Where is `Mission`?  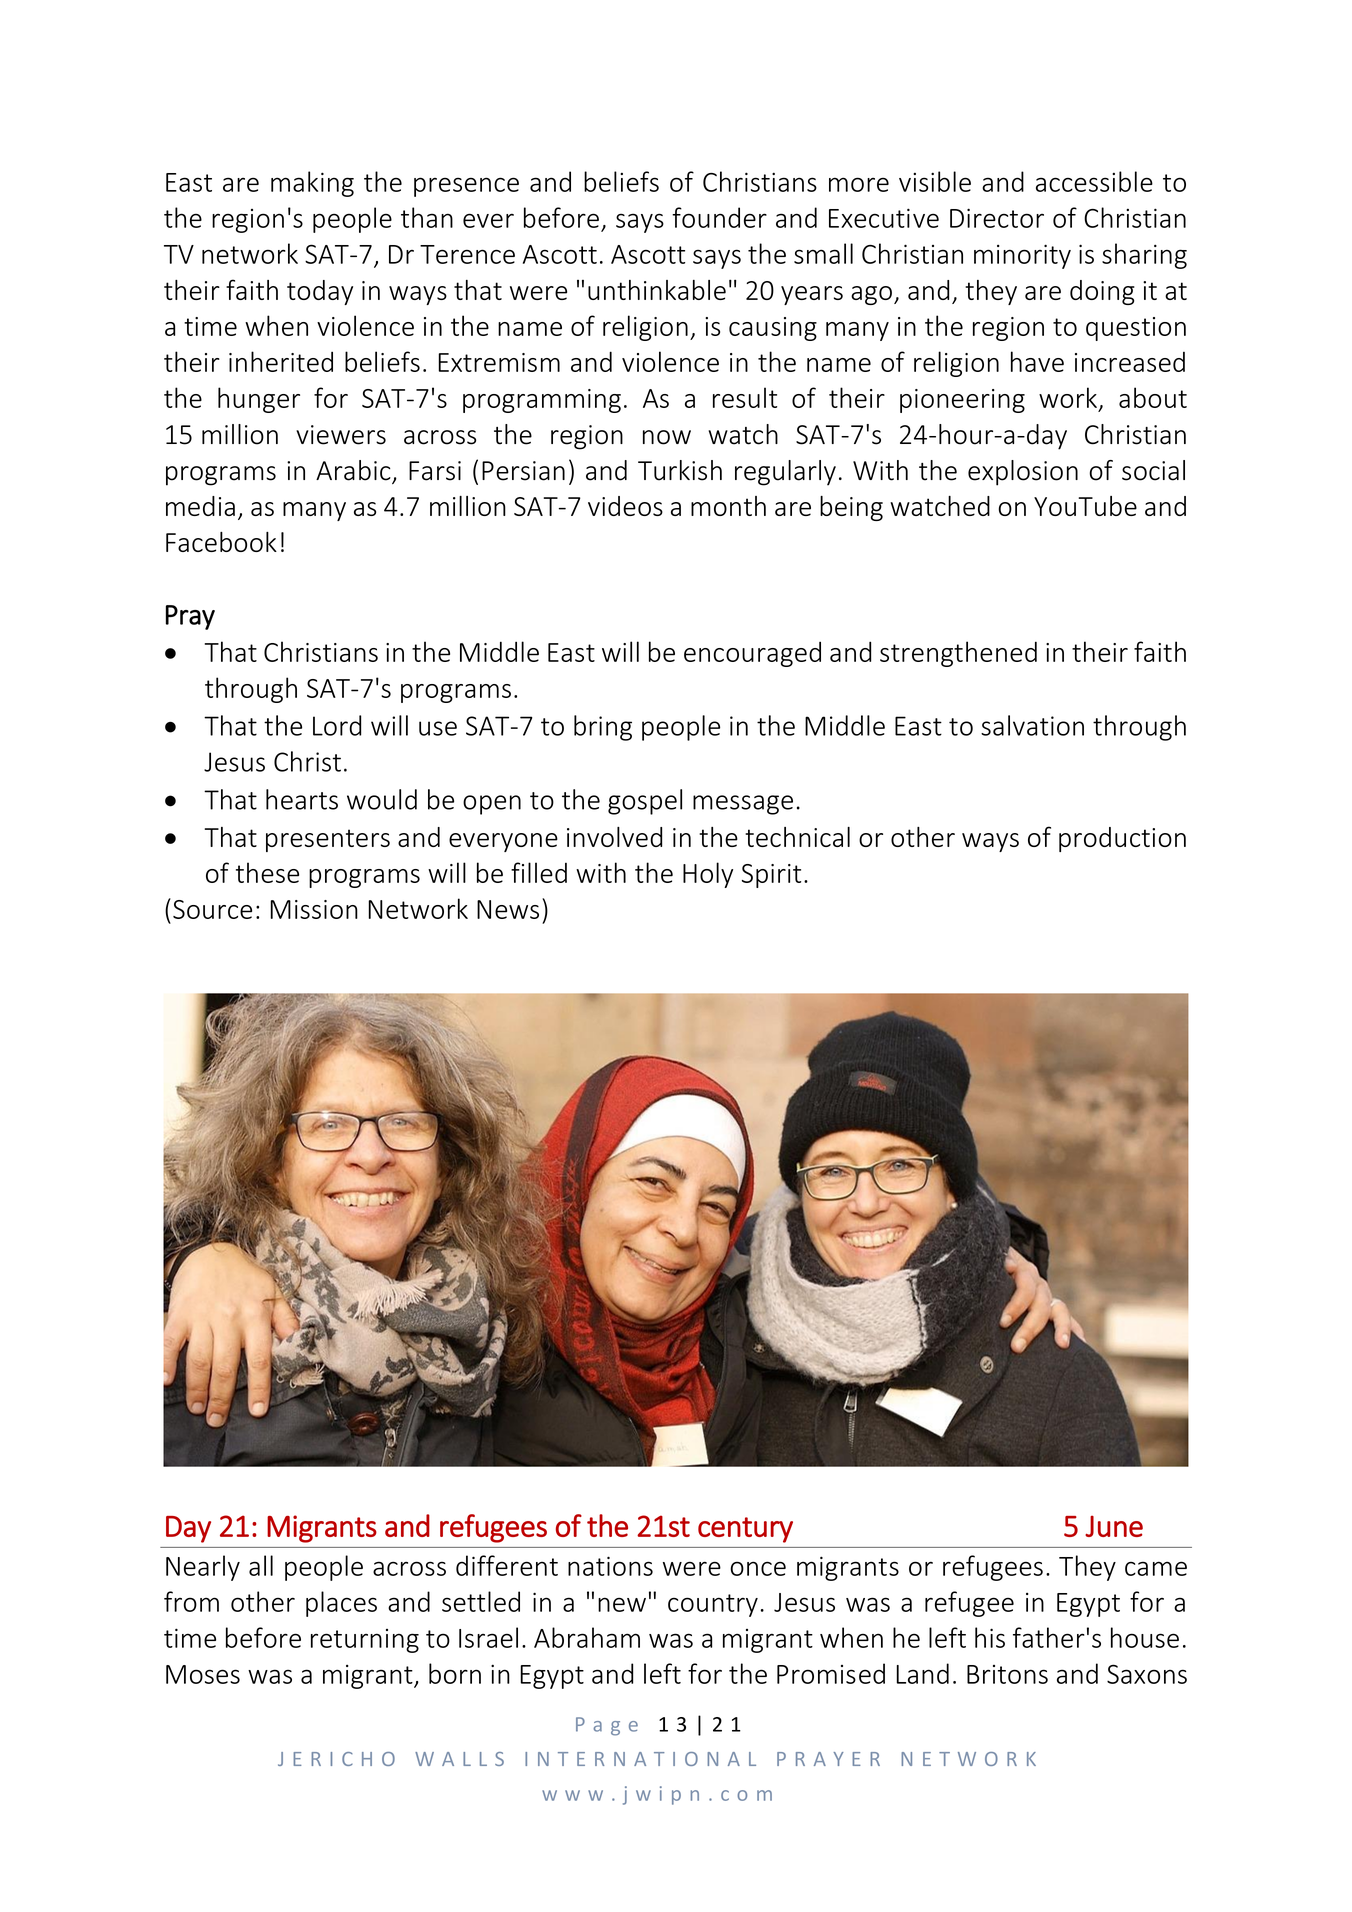
Mission is located at coordinates (314, 909).
